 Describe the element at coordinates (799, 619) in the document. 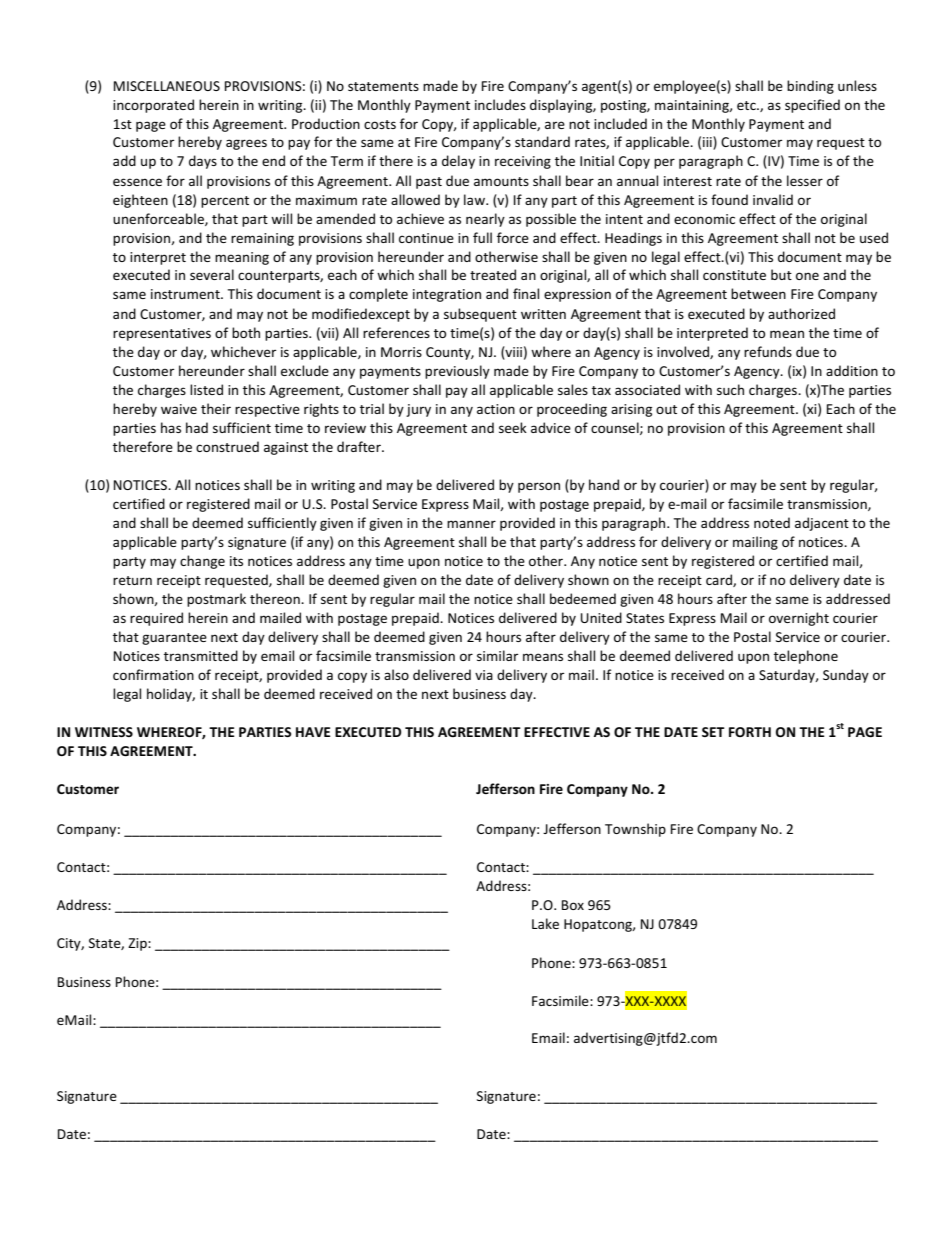

I see `overnight` at that location.
